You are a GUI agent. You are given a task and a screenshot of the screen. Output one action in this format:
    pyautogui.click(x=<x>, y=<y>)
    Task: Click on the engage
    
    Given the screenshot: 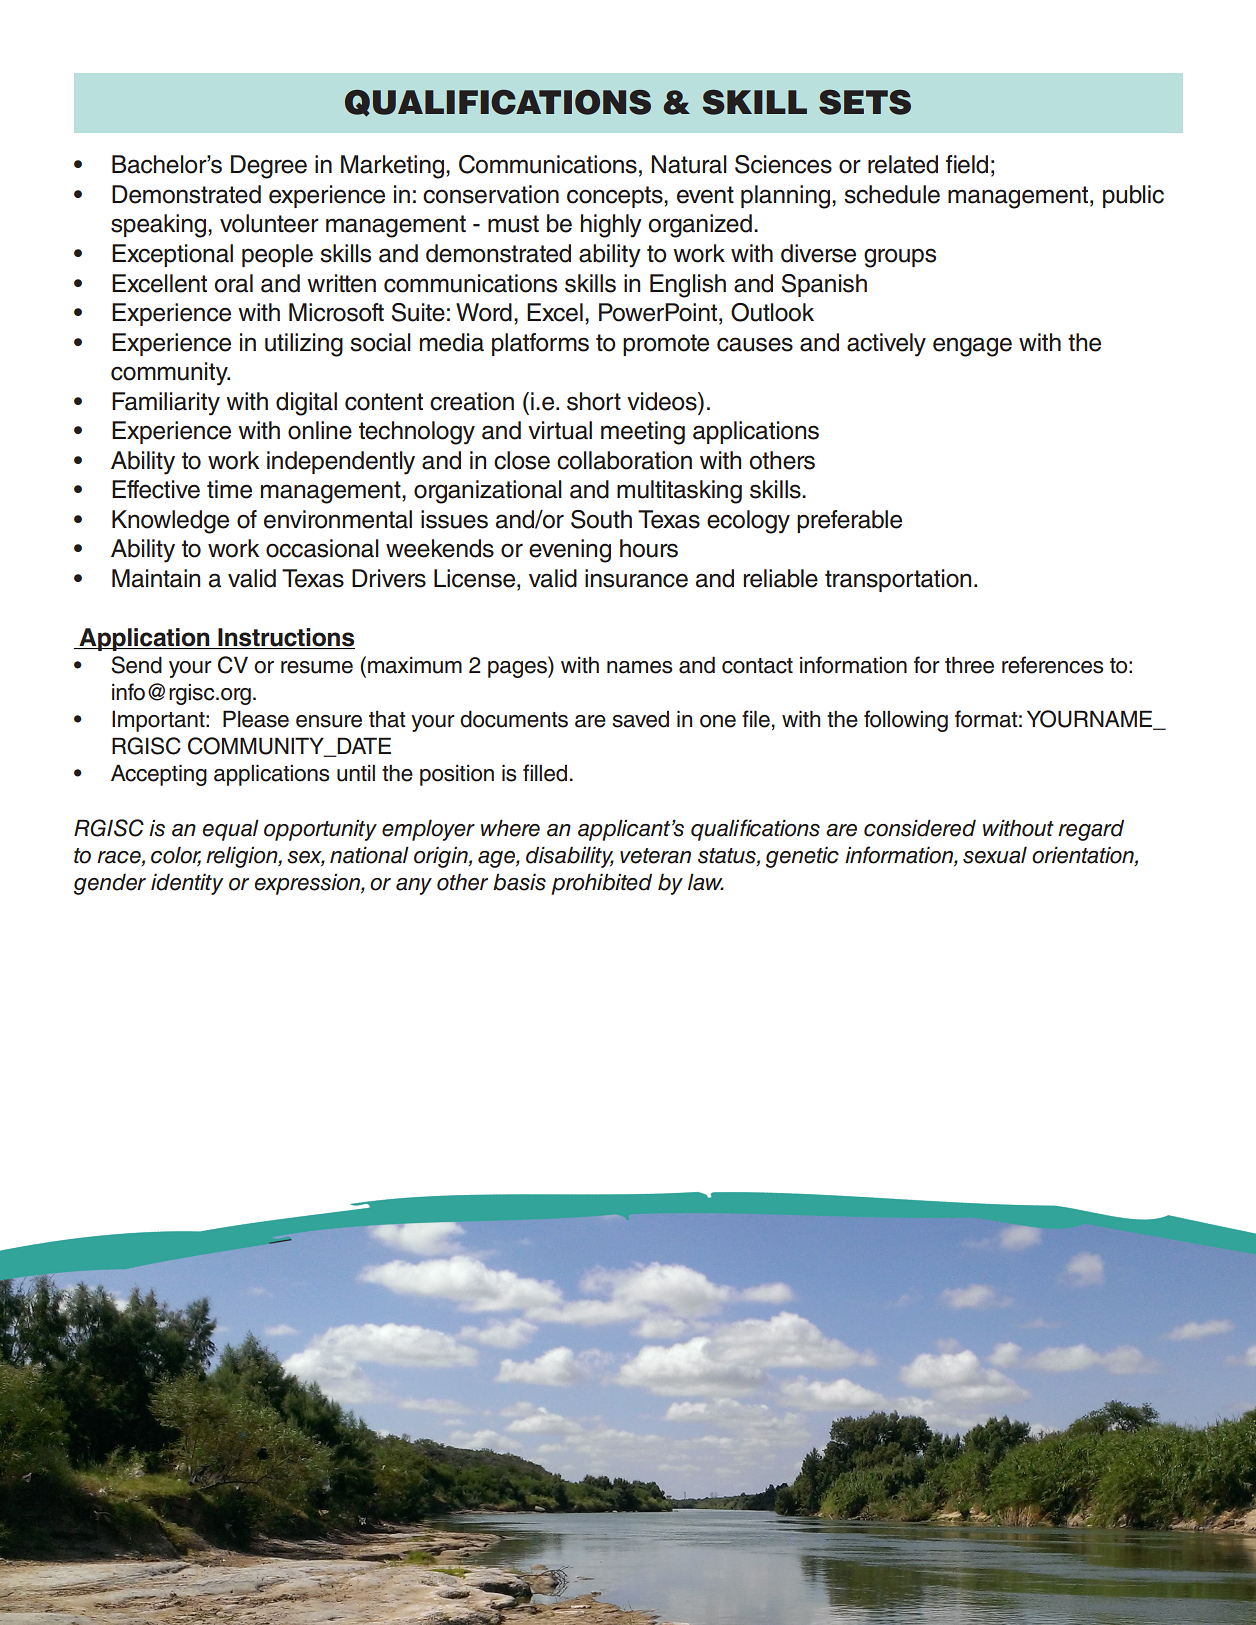 What is the action you would take?
    pyautogui.click(x=972, y=347)
